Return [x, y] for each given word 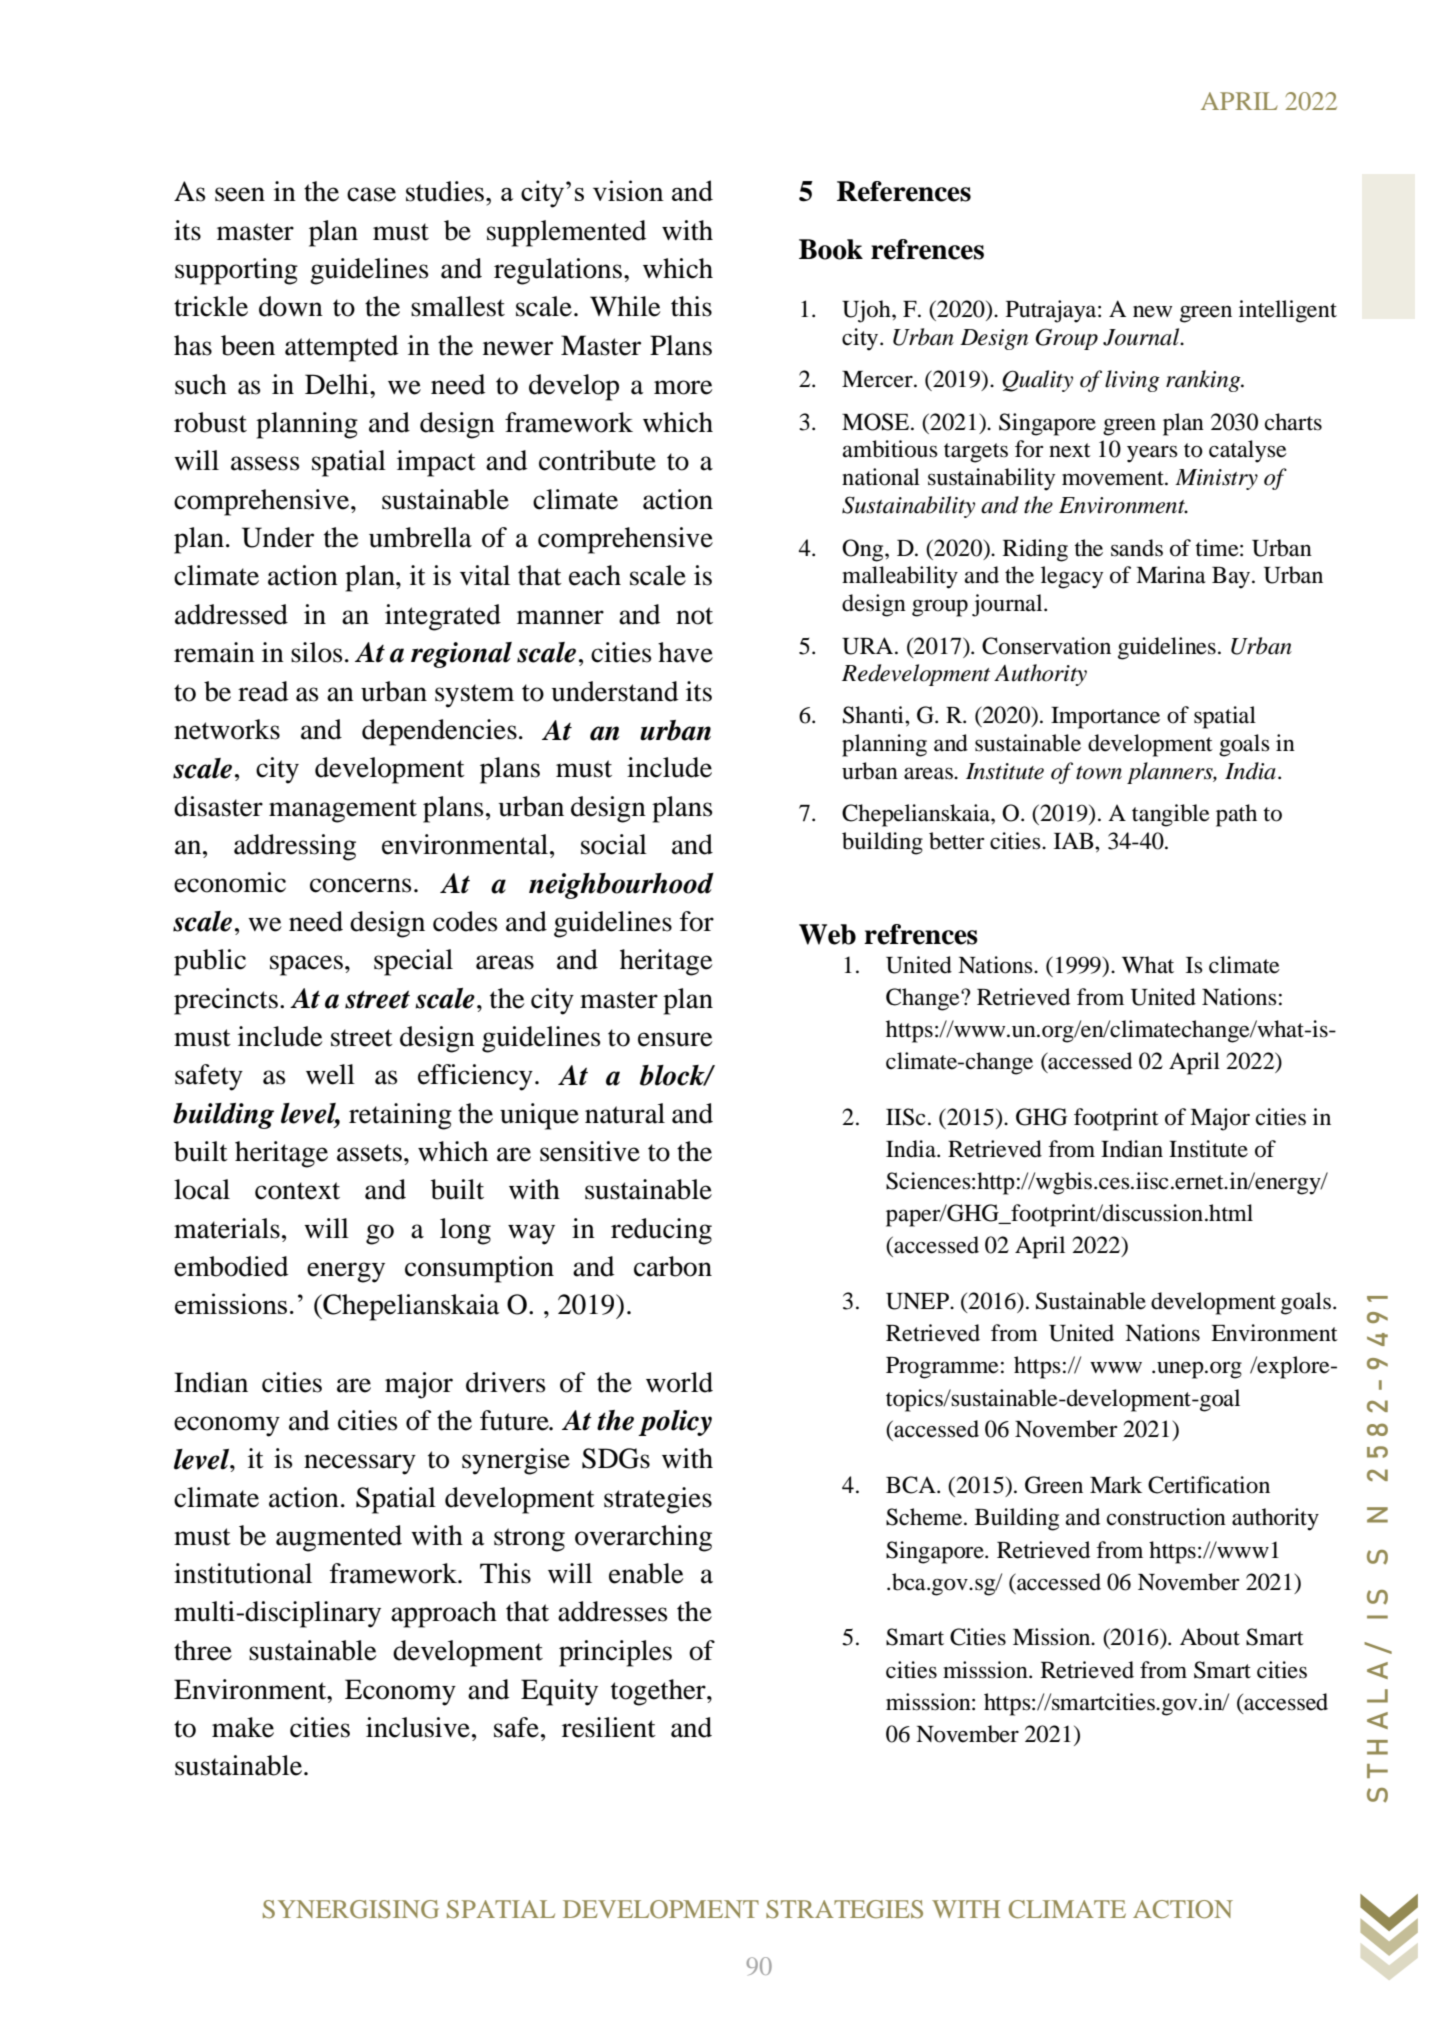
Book [831, 249]
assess [265, 463]
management [343, 811]
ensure [675, 1039]
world [679, 1382]
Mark [1116, 1485]
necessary [360, 1464]
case [371, 194]
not [694, 616]
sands [1137, 548]
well [330, 1074]
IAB [1075, 841]
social [614, 844]
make [243, 1727]
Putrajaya [1052, 311]
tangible [1171, 815]
